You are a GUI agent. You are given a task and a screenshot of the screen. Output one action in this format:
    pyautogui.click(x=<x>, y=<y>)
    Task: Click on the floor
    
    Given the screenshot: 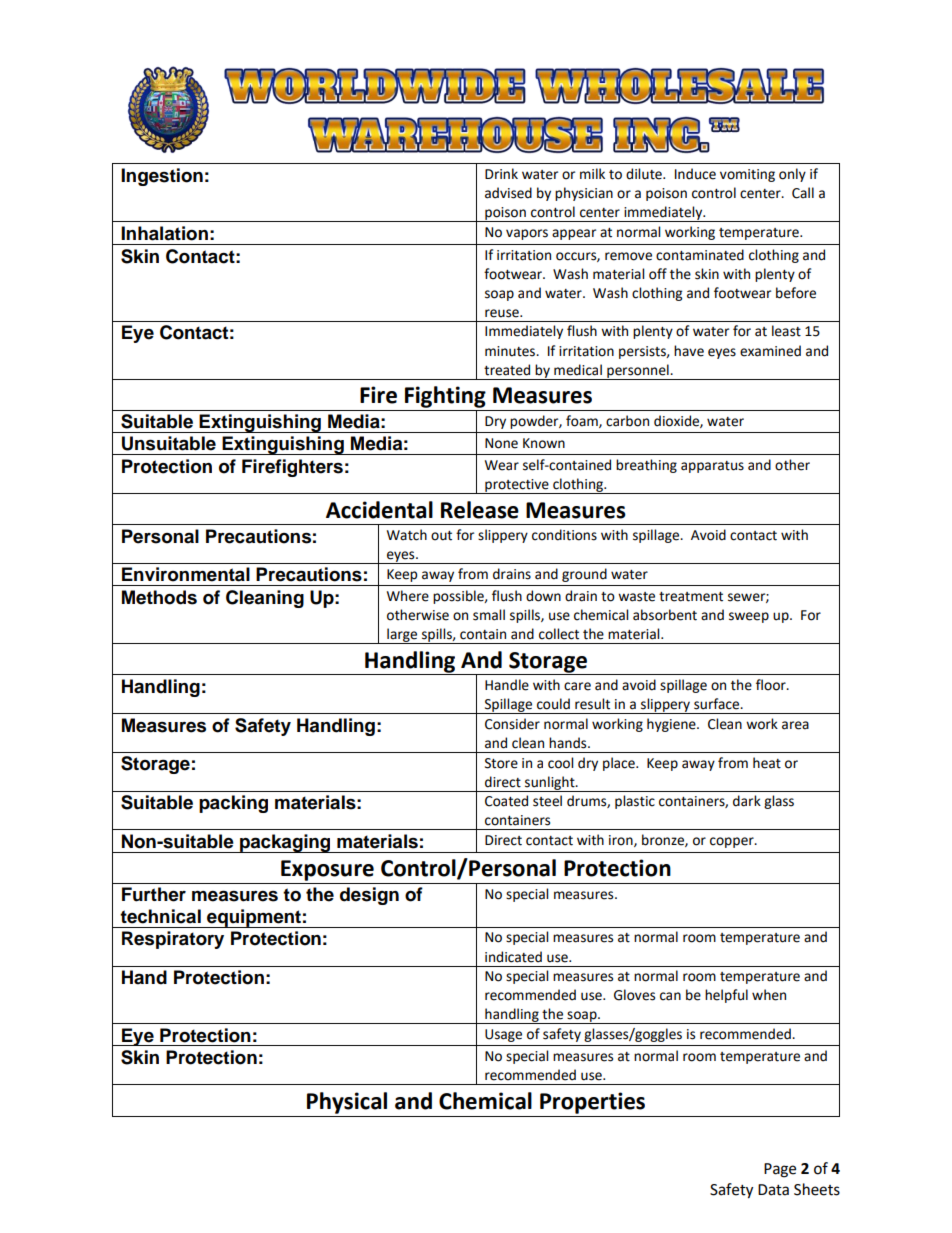 What is the action you would take?
    pyautogui.click(x=772, y=685)
